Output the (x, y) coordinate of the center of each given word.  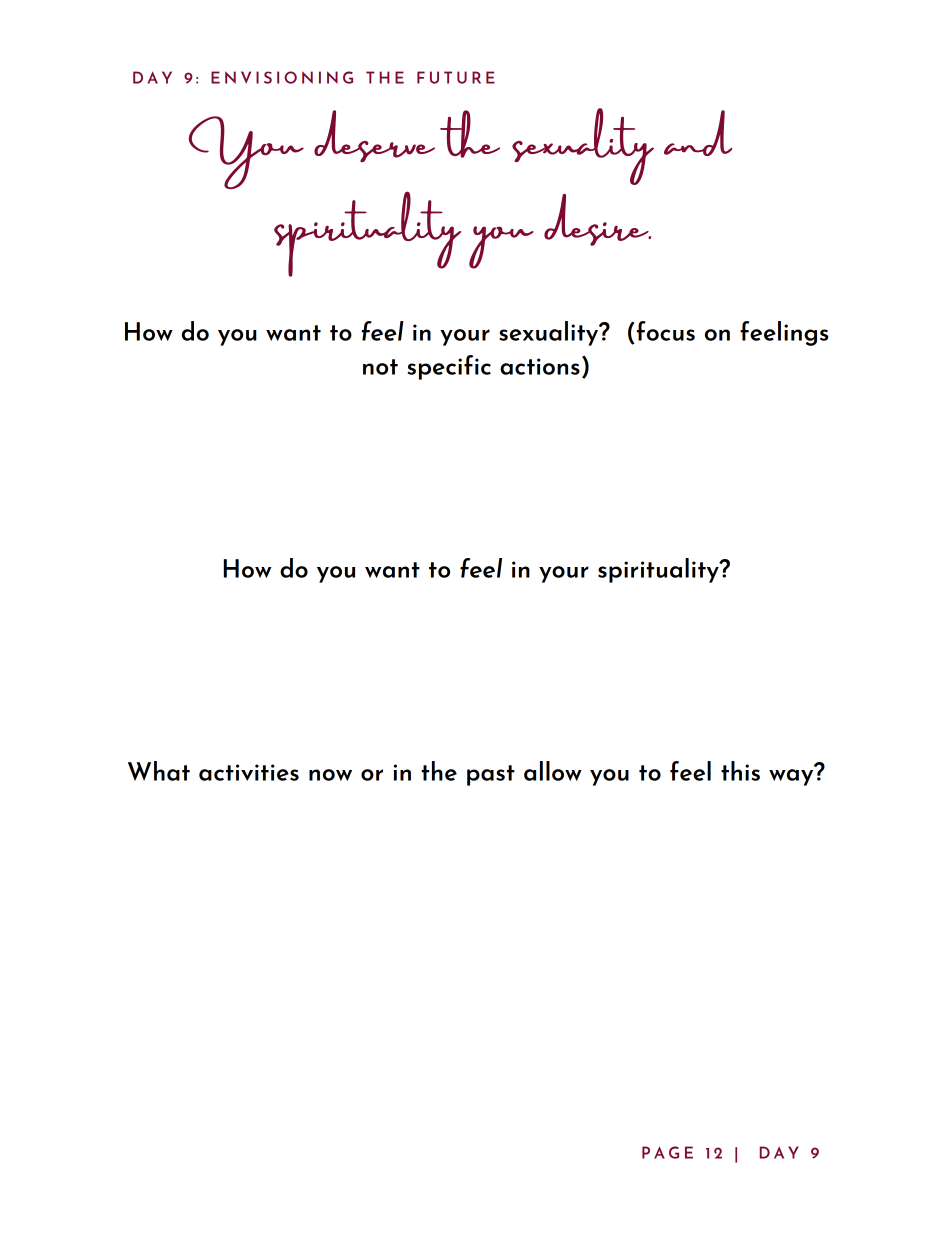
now (330, 775)
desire (597, 220)
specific (449, 367)
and (698, 133)
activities (249, 772)
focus (666, 331)
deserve (374, 136)
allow (553, 771)
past (491, 775)
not (380, 367)
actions (540, 366)
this (740, 771)
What (159, 771)
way (791, 777)
